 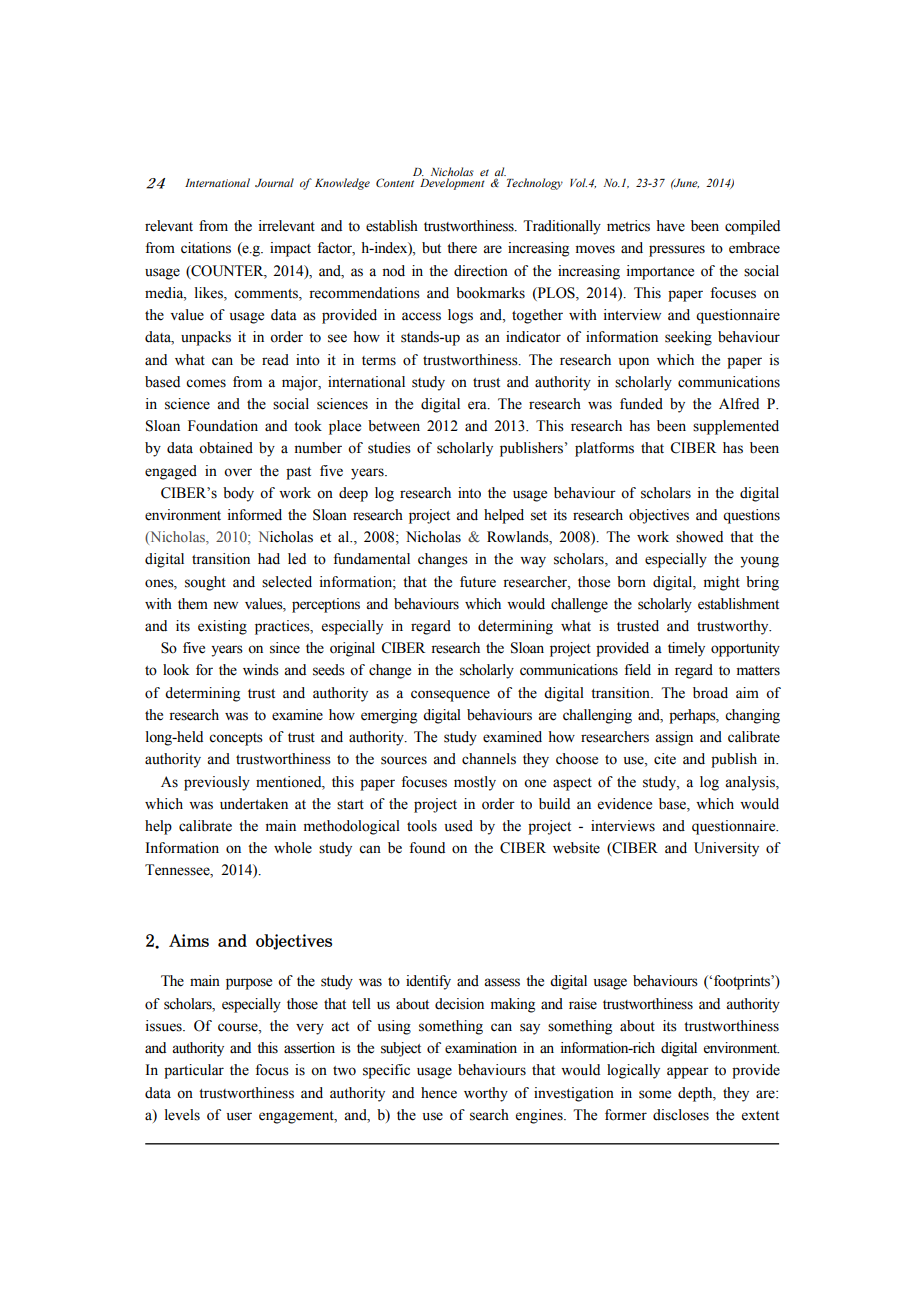 I want to click on body, so click(x=238, y=494).
